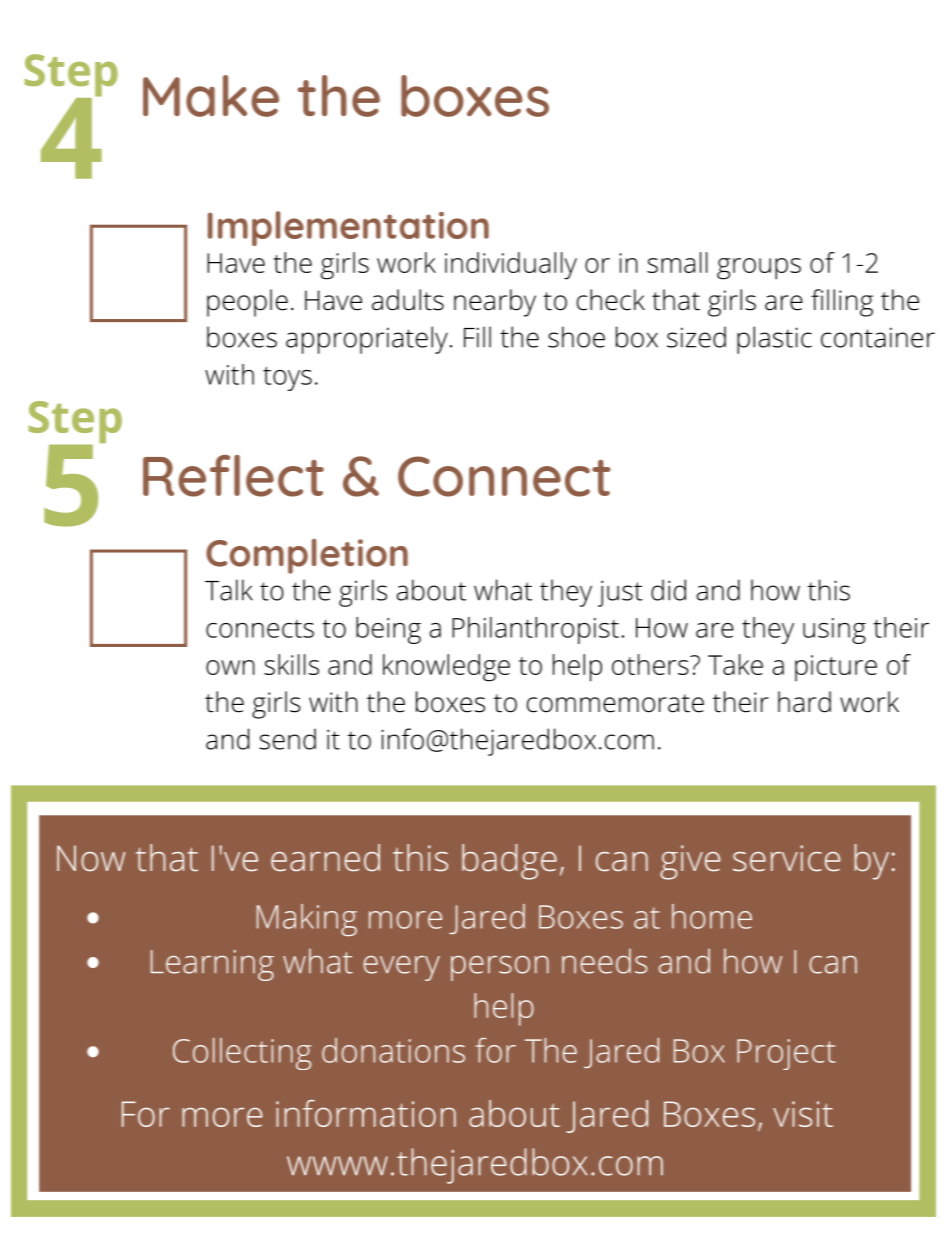 The width and height of the page is (952, 1233). What do you see at coordinates (211, 96) in the page?
I see `Make` at bounding box center [211, 96].
